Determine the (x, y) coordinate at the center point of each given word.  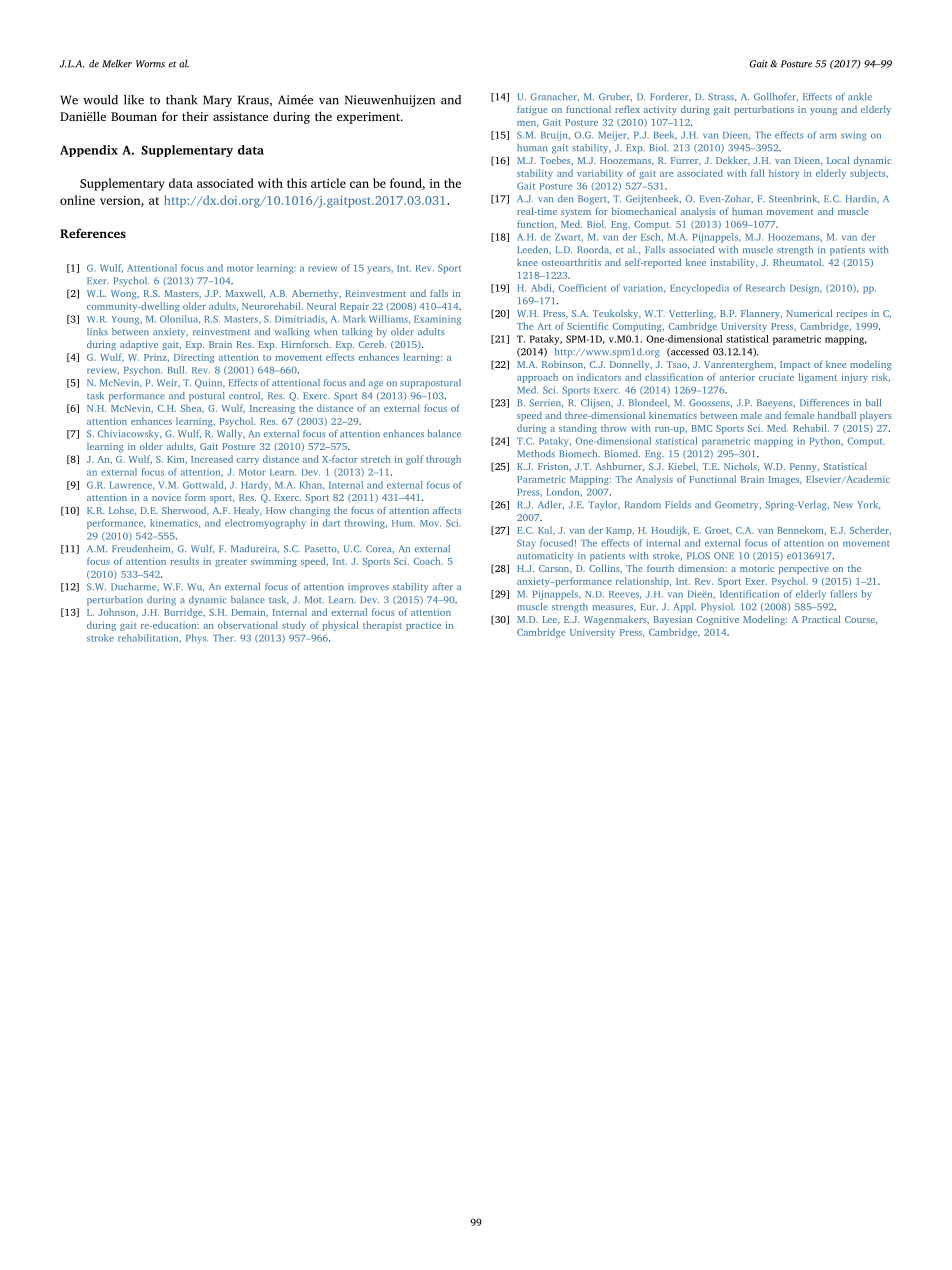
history (784, 174)
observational (248, 625)
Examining (437, 320)
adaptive (139, 345)
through (443, 460)
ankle (860, 96)
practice (423, 626)
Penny (804, 467)
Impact (795, 365)
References (93, 233)
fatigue (532, 110)
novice (166, 497)
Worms (150, 64)
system (576, 213)
